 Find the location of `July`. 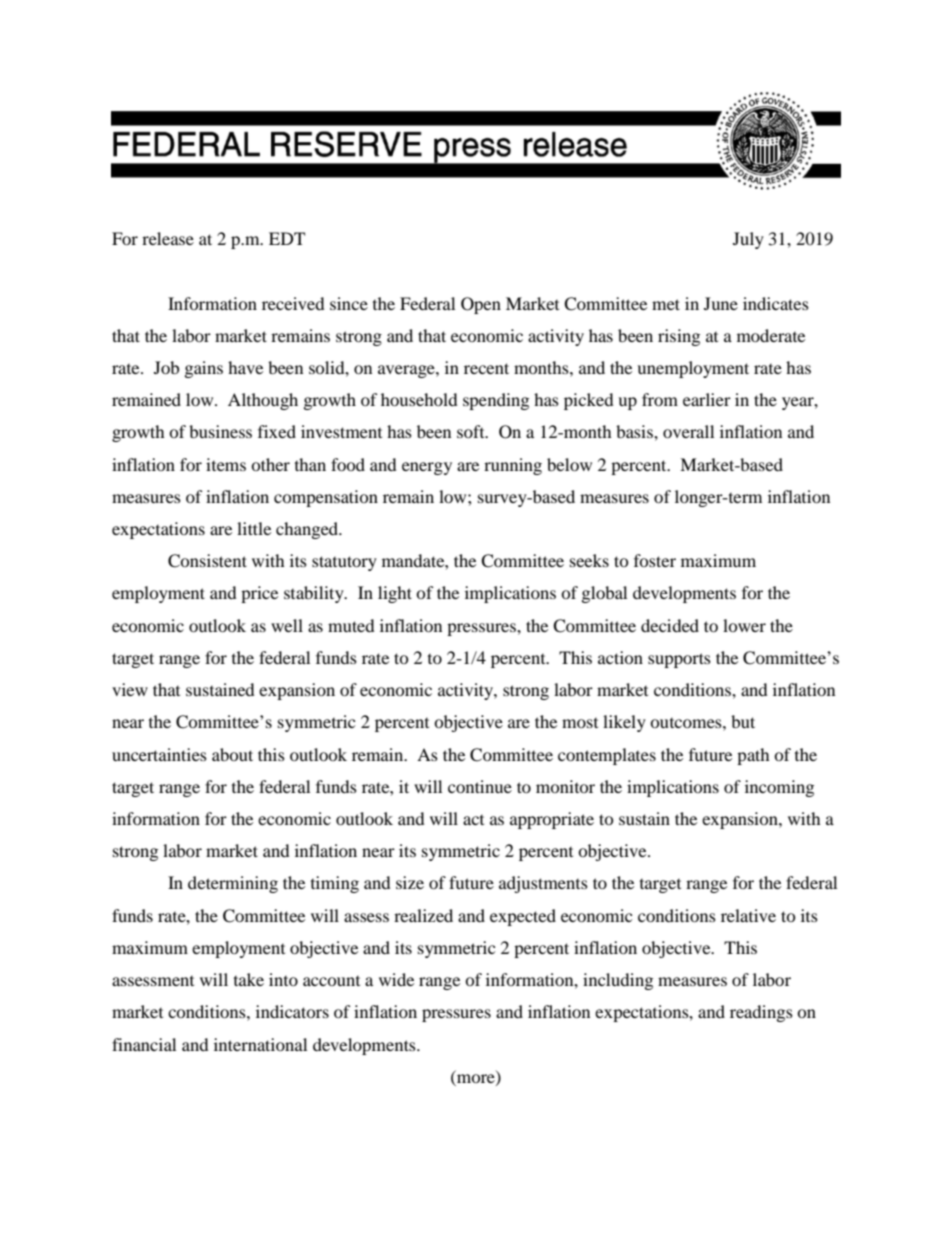

July is located at coordinates (748, 240).
